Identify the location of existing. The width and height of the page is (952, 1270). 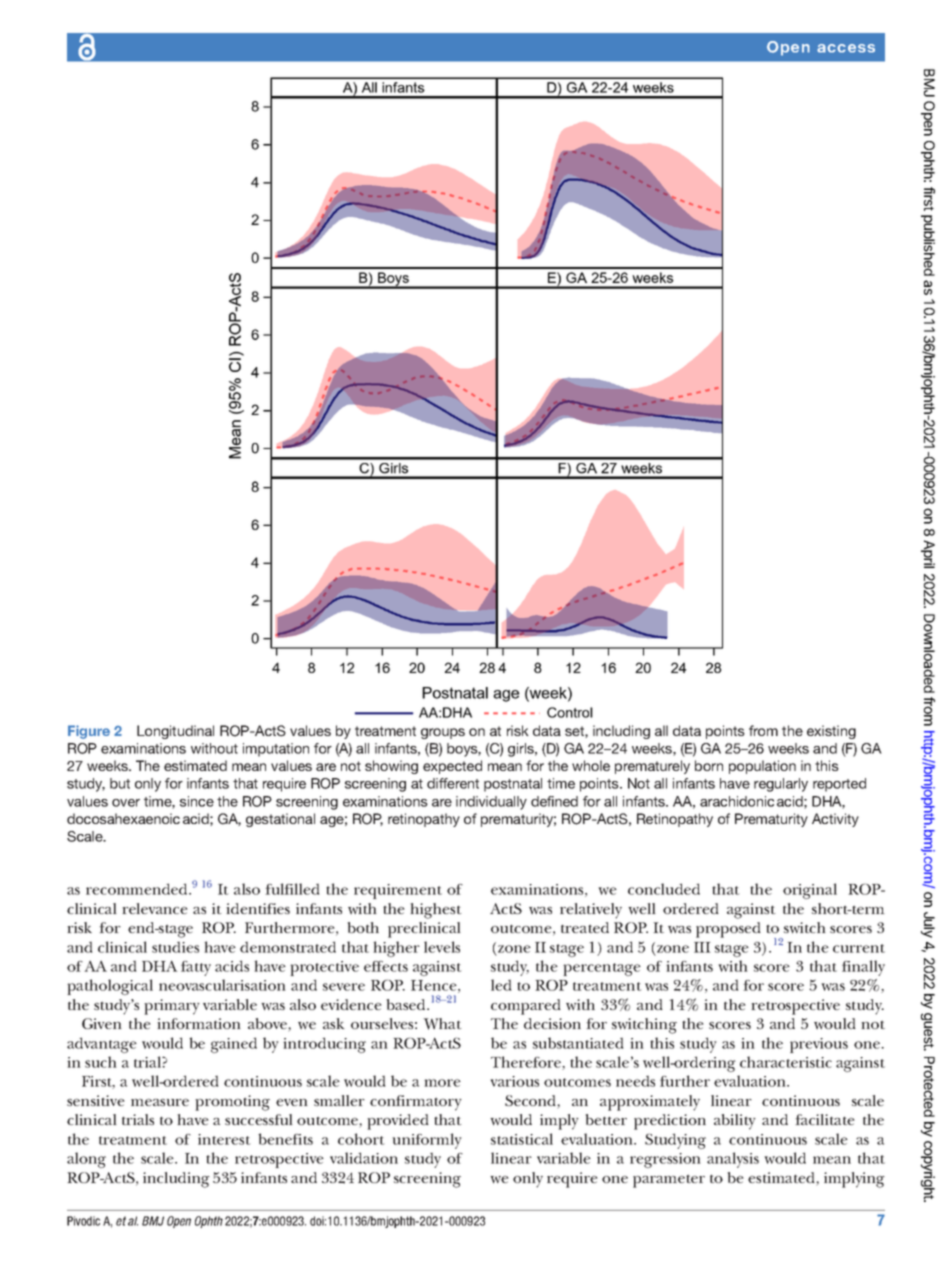
(831, 732).
